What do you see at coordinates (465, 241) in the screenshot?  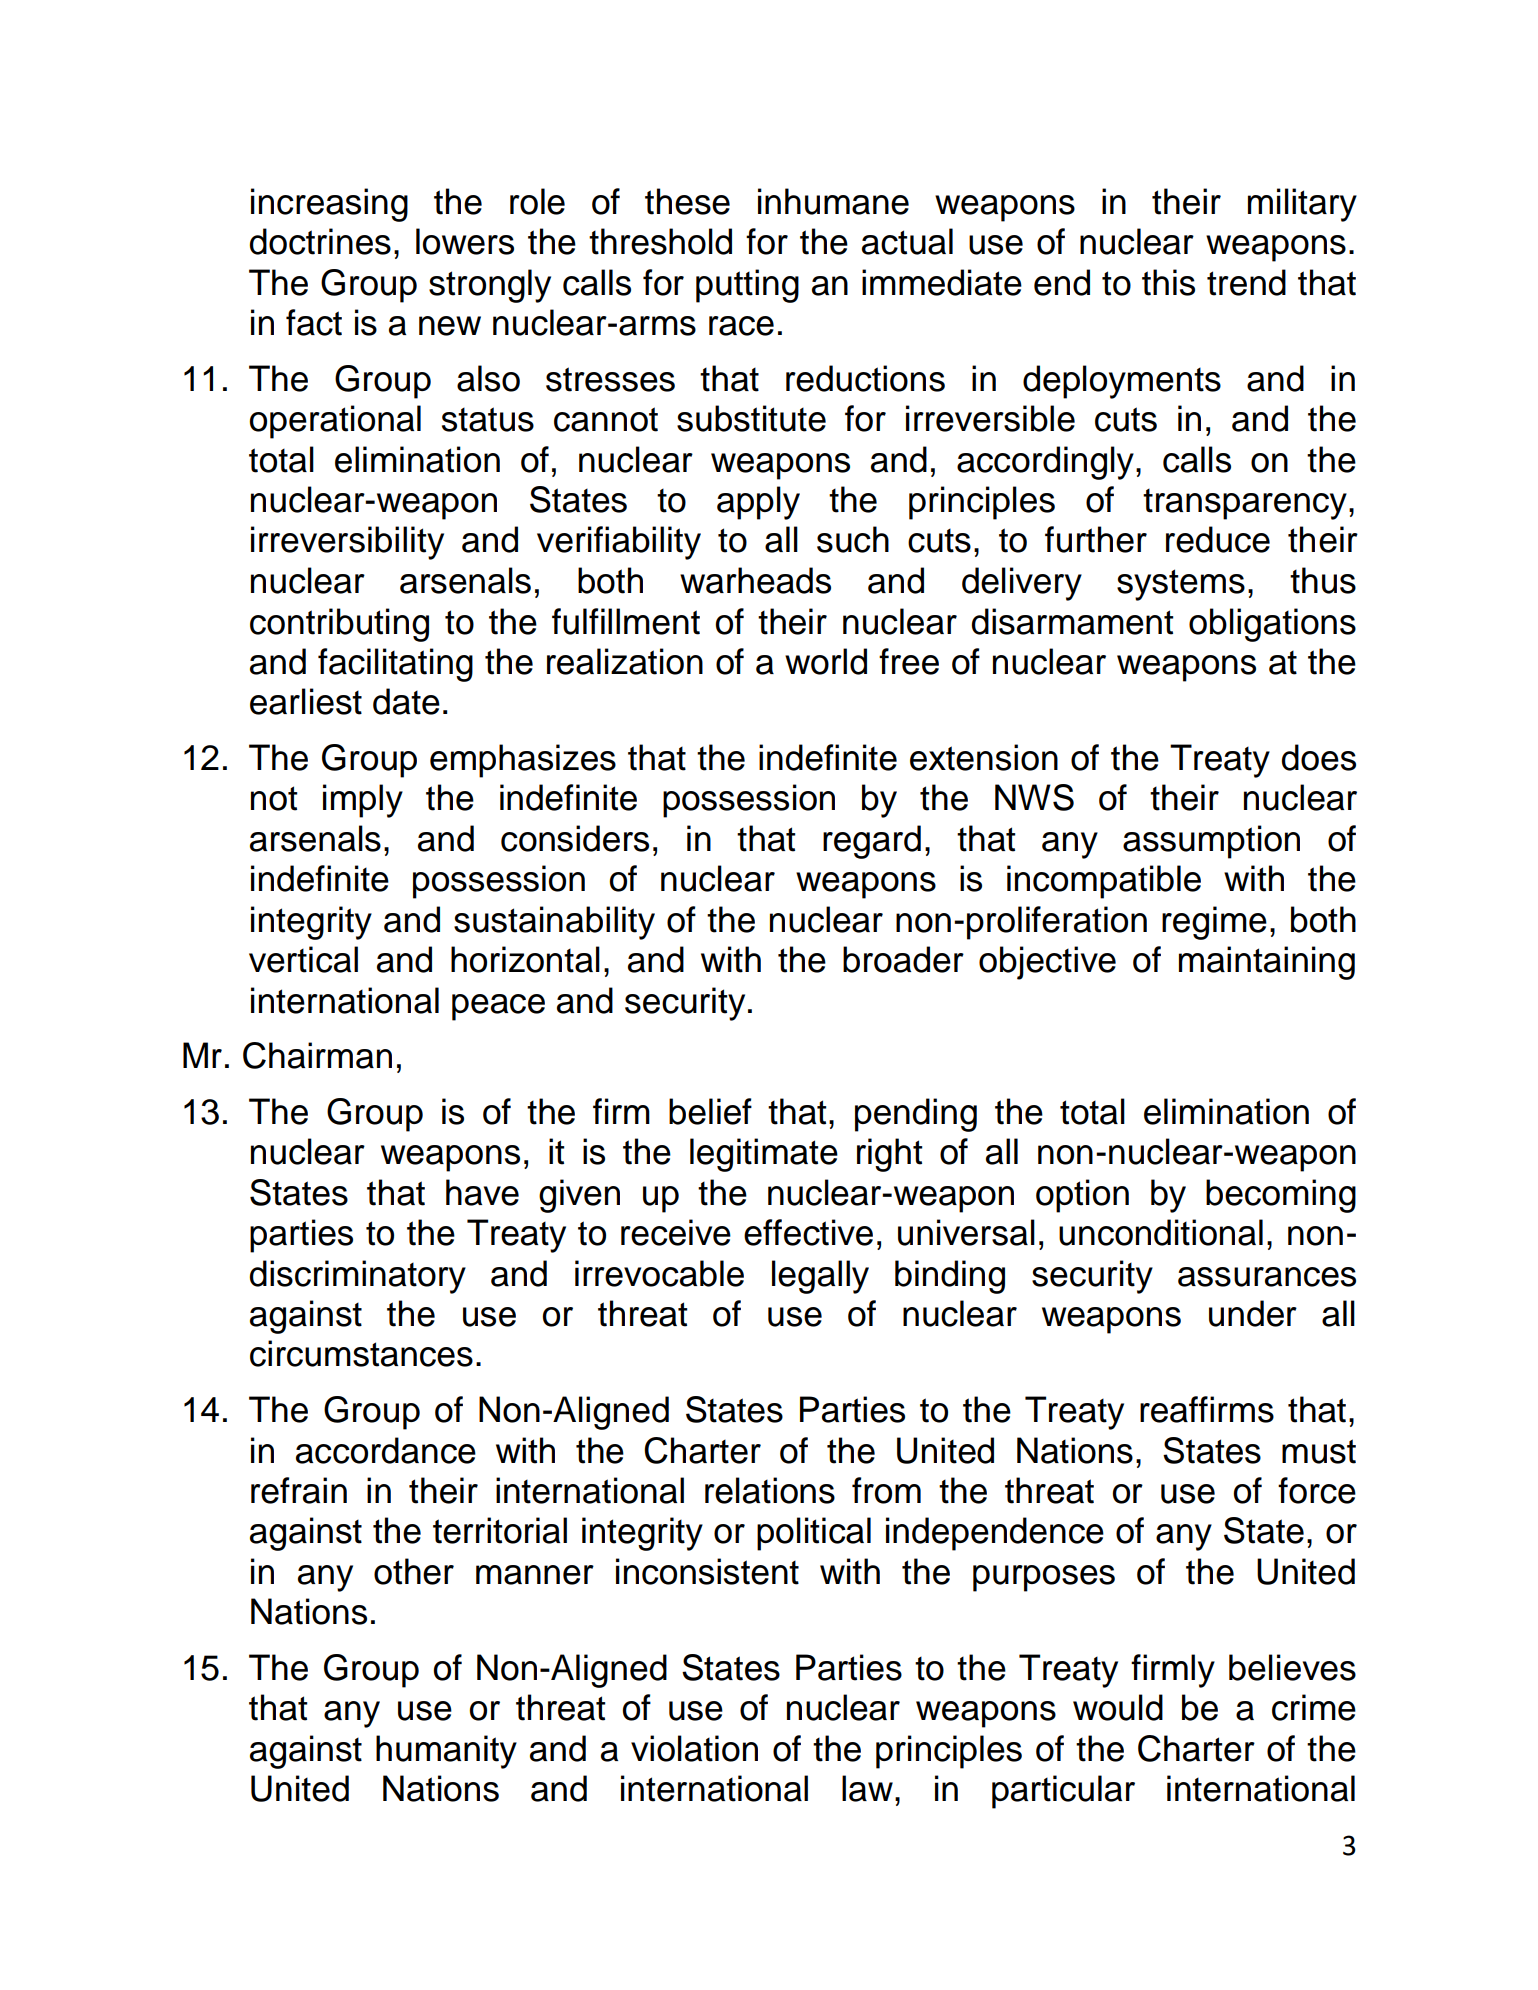 I see `lowers` at bounding box center [465, 241].
